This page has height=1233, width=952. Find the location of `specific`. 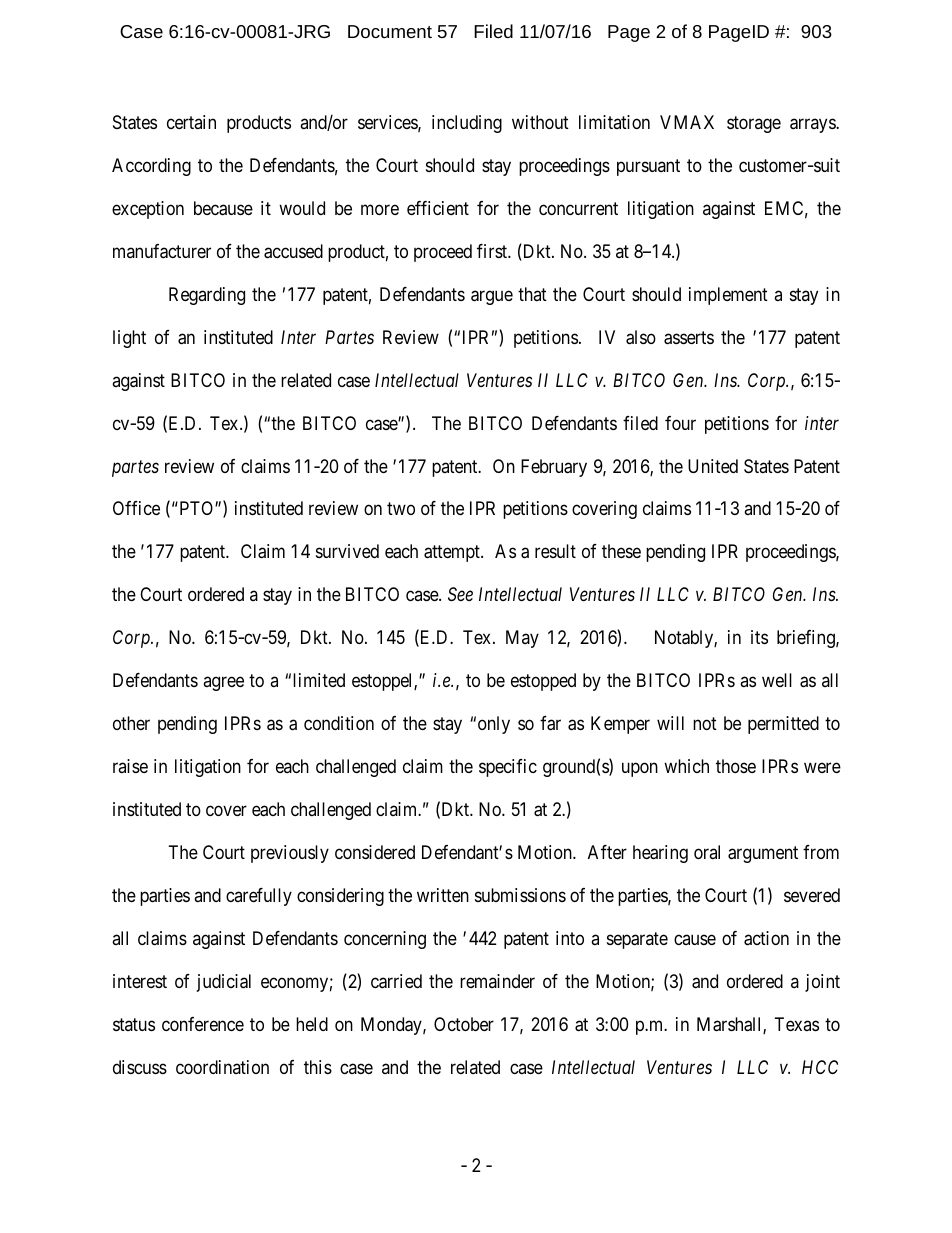

specific is located at coordinates (508, 768).
